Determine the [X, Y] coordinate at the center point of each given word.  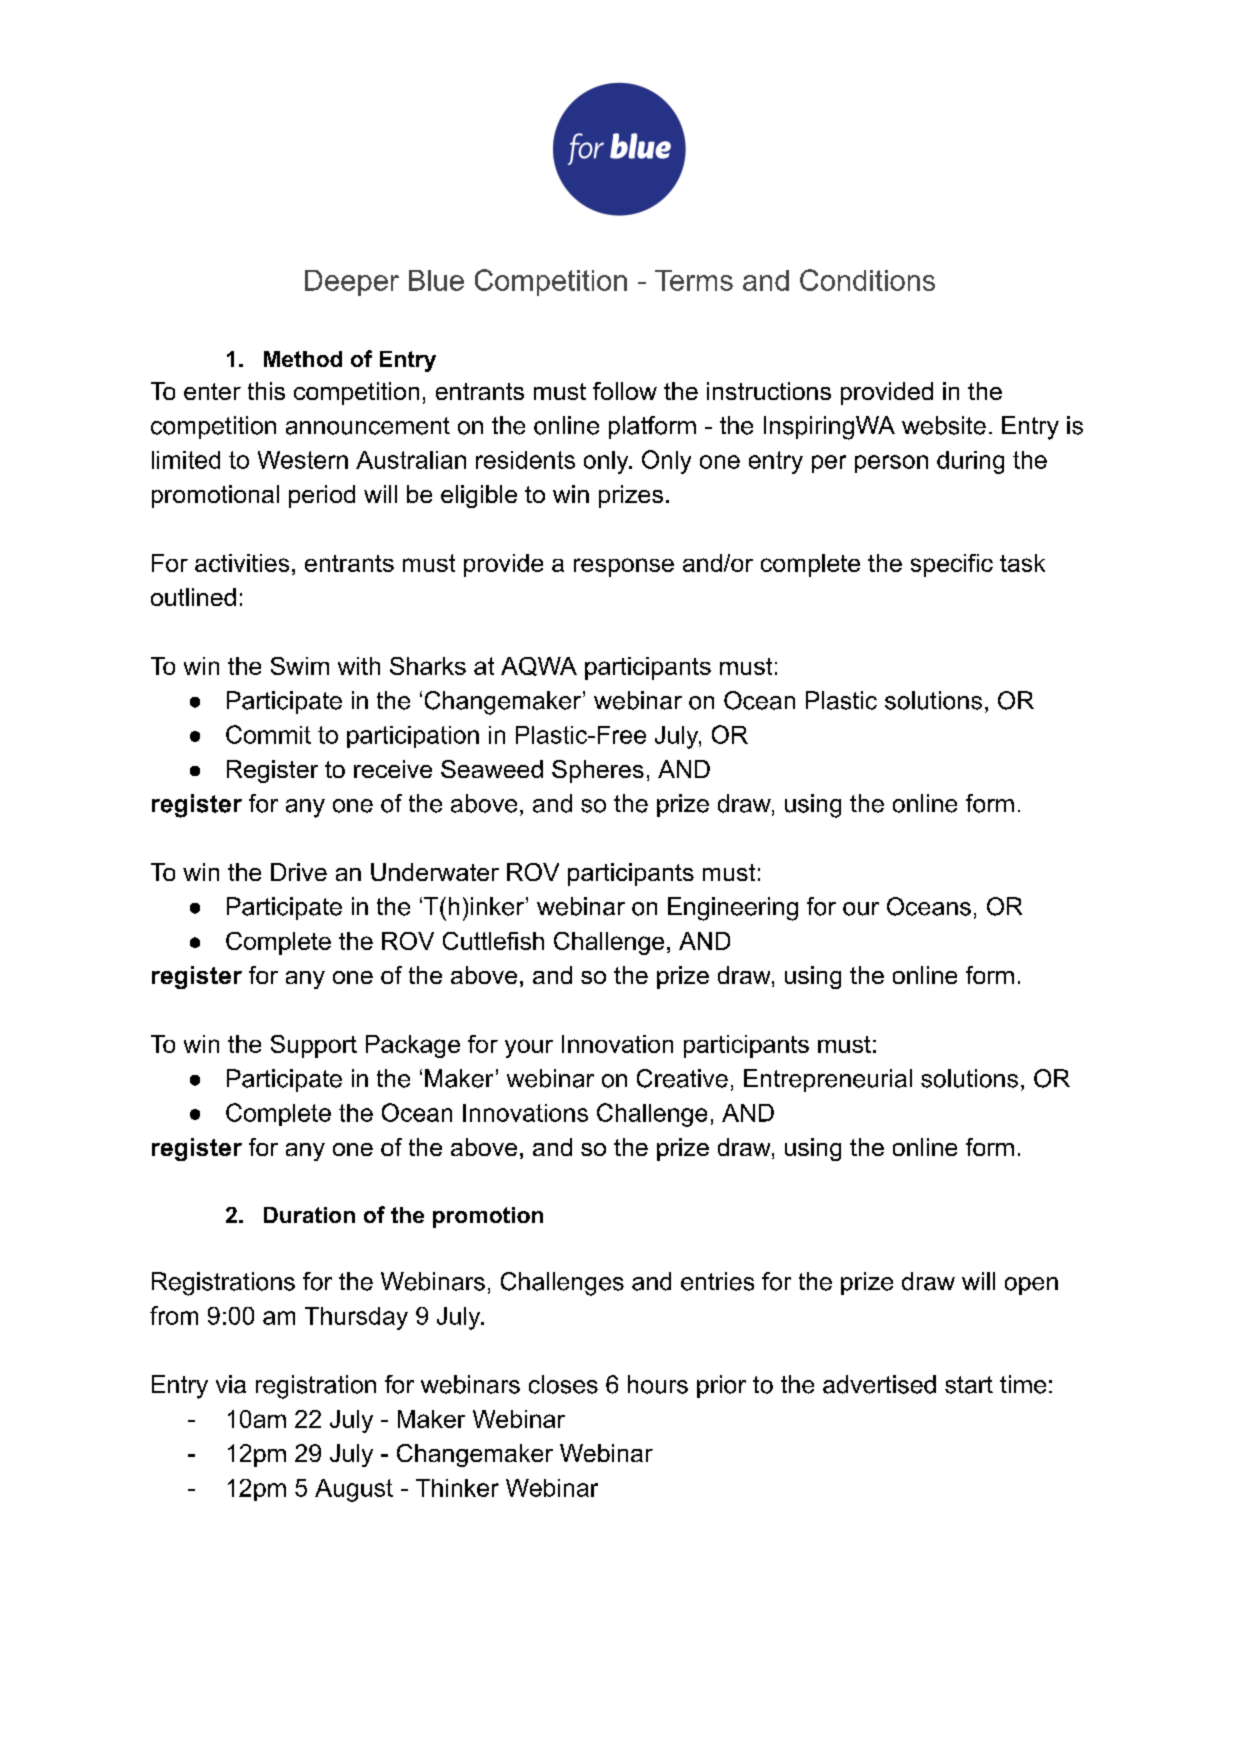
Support [314, 1046]
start [969, 1385]
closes [563, 1384]
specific [952, 565]
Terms [694, 280]
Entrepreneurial [828, 1080]
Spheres [598, 771]
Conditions [867, 280]
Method [303, 359]
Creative [682, 1078]
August [354, 1490]
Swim [300, 666]
